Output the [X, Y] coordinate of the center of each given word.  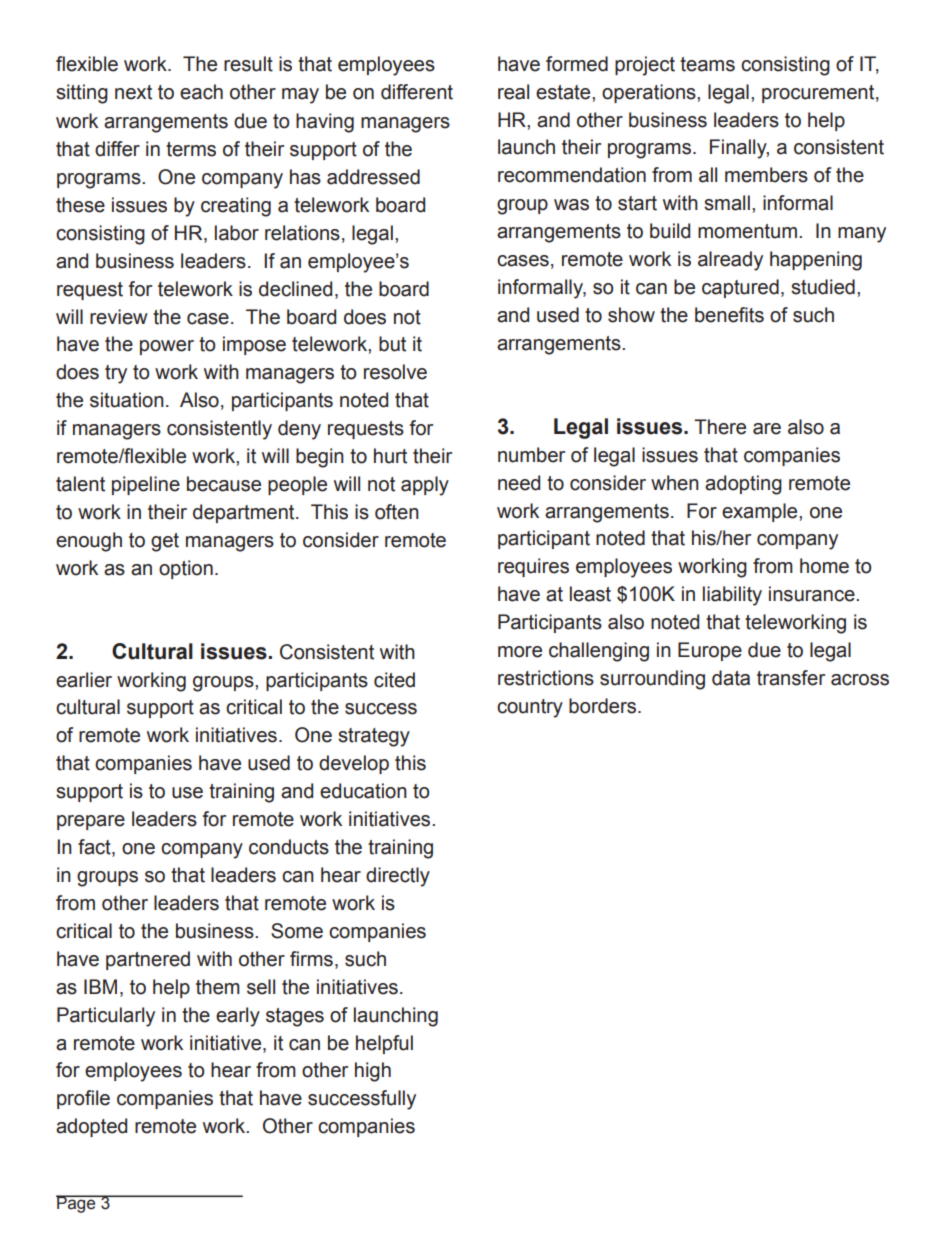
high [373, 1072]
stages [295, 1017]
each [201, 92]
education [363, 791]
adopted [91, 1127]
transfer [791, 678]
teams [707, 64]
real [513, 92]
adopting [743, 485]
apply [425, 486]
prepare [91, 822]
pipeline [146, 485]
